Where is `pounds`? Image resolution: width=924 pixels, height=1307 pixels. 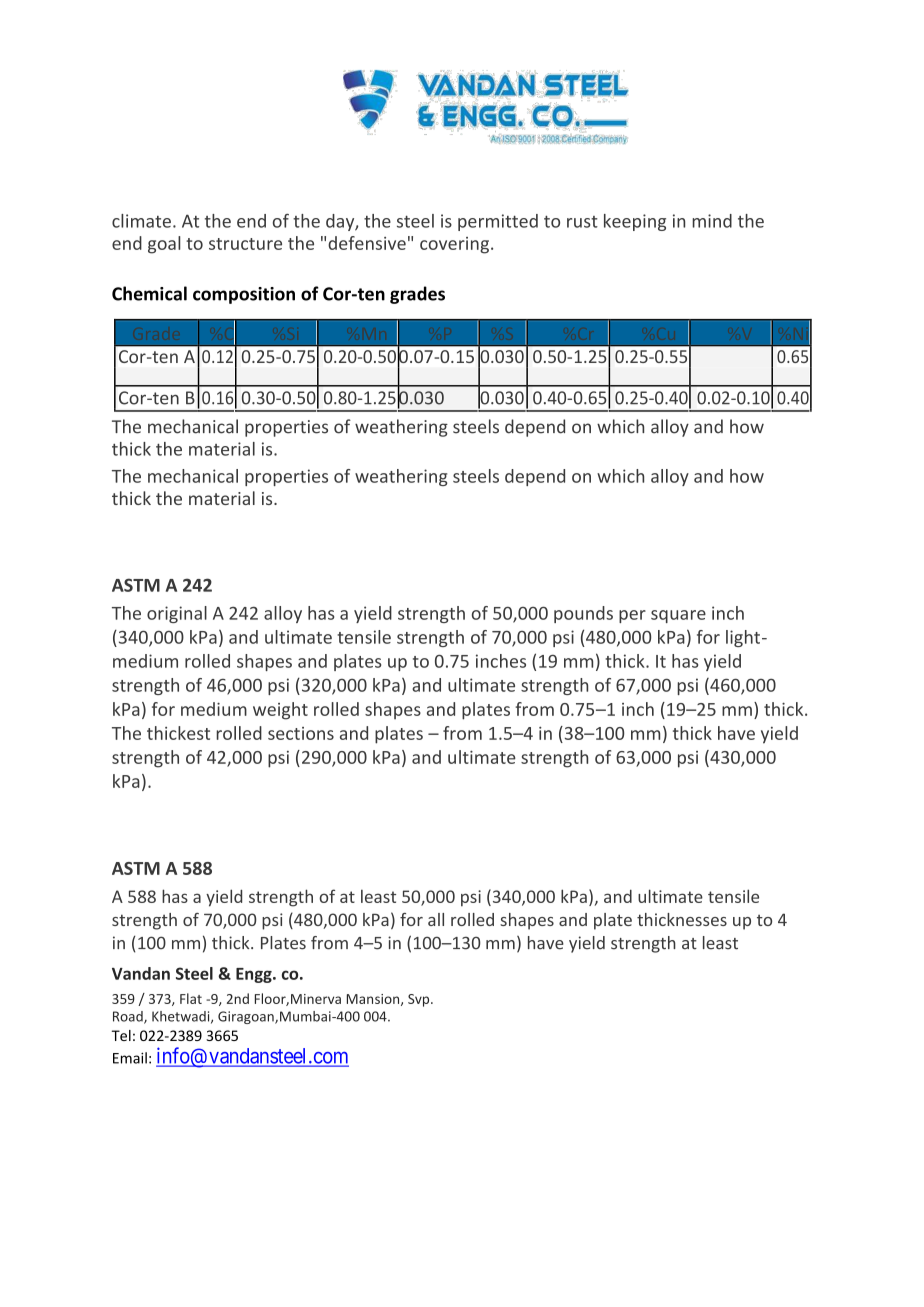 pounds is located at coordinates (583, 614).
